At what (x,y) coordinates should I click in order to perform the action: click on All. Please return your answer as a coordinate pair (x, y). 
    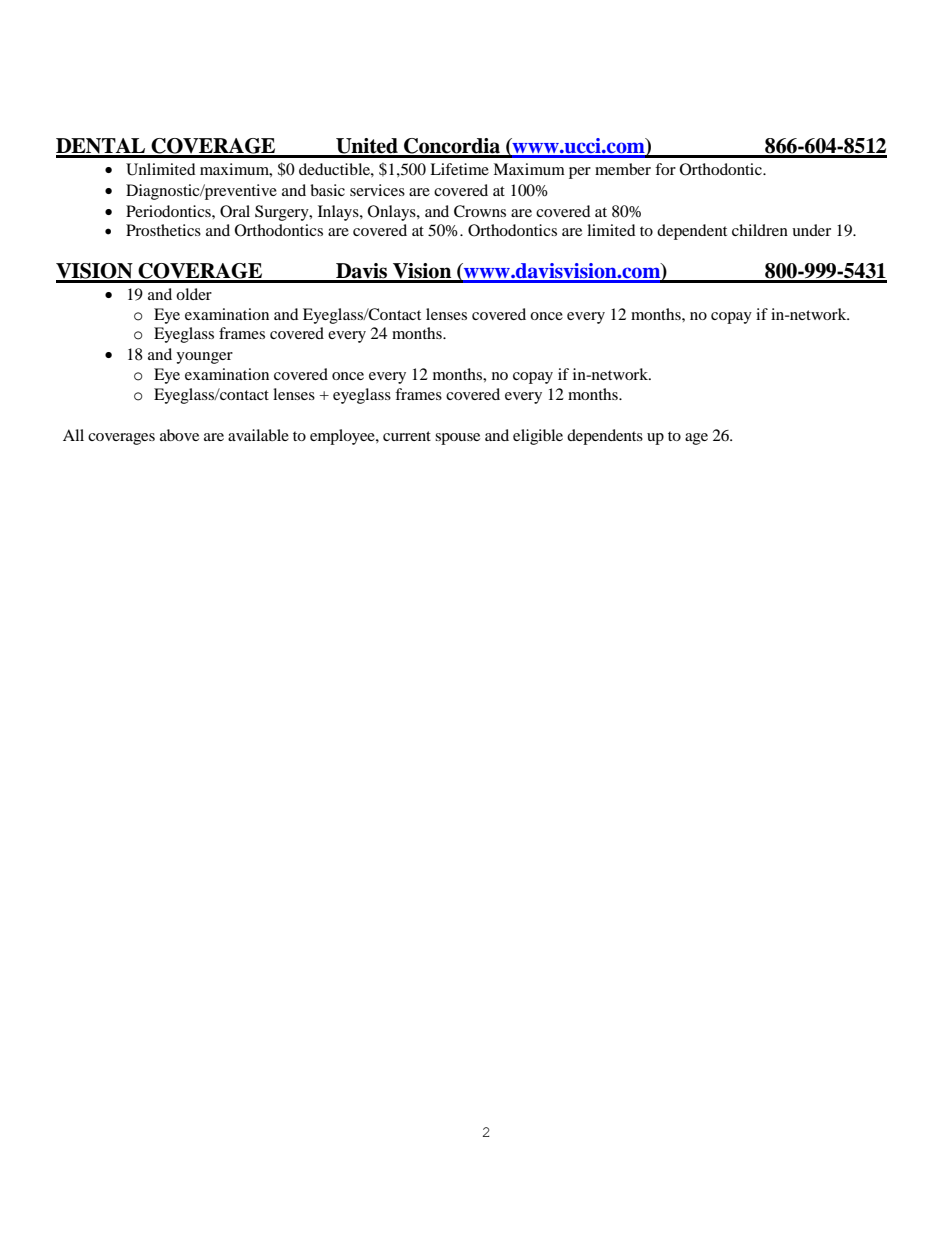
    Looking at the image, I should click on (73, 435).
